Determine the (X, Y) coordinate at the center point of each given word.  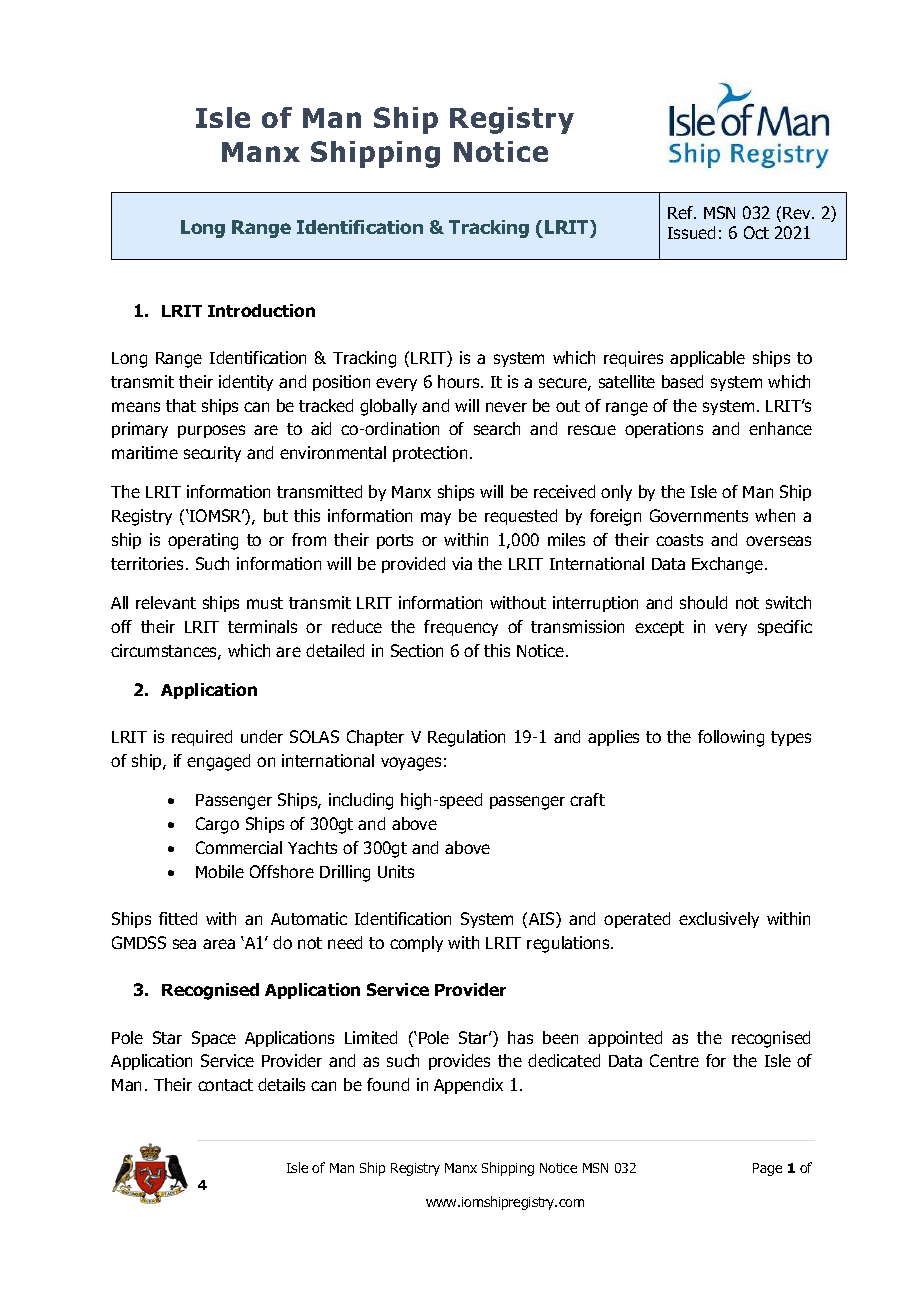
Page (767, 1169)
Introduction (261, 310)
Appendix (468, 1086)
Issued (691, 232)
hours (460, 381)
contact (225, 1085)
